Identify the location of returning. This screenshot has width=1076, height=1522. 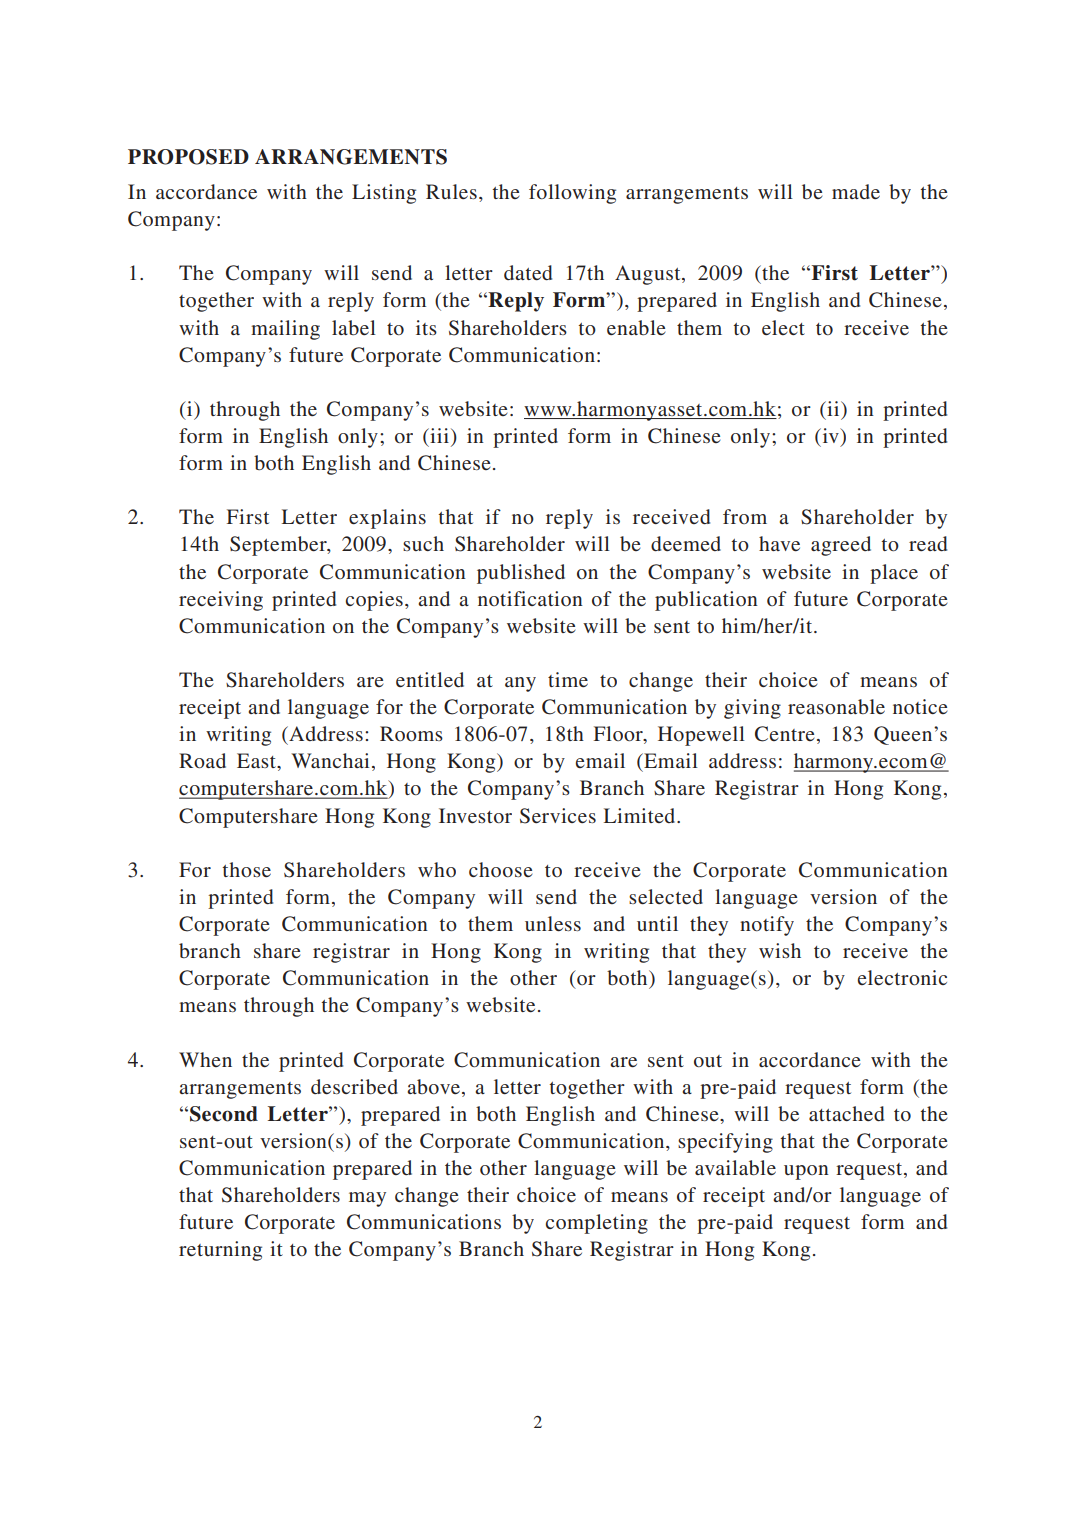
(220, 1251).
